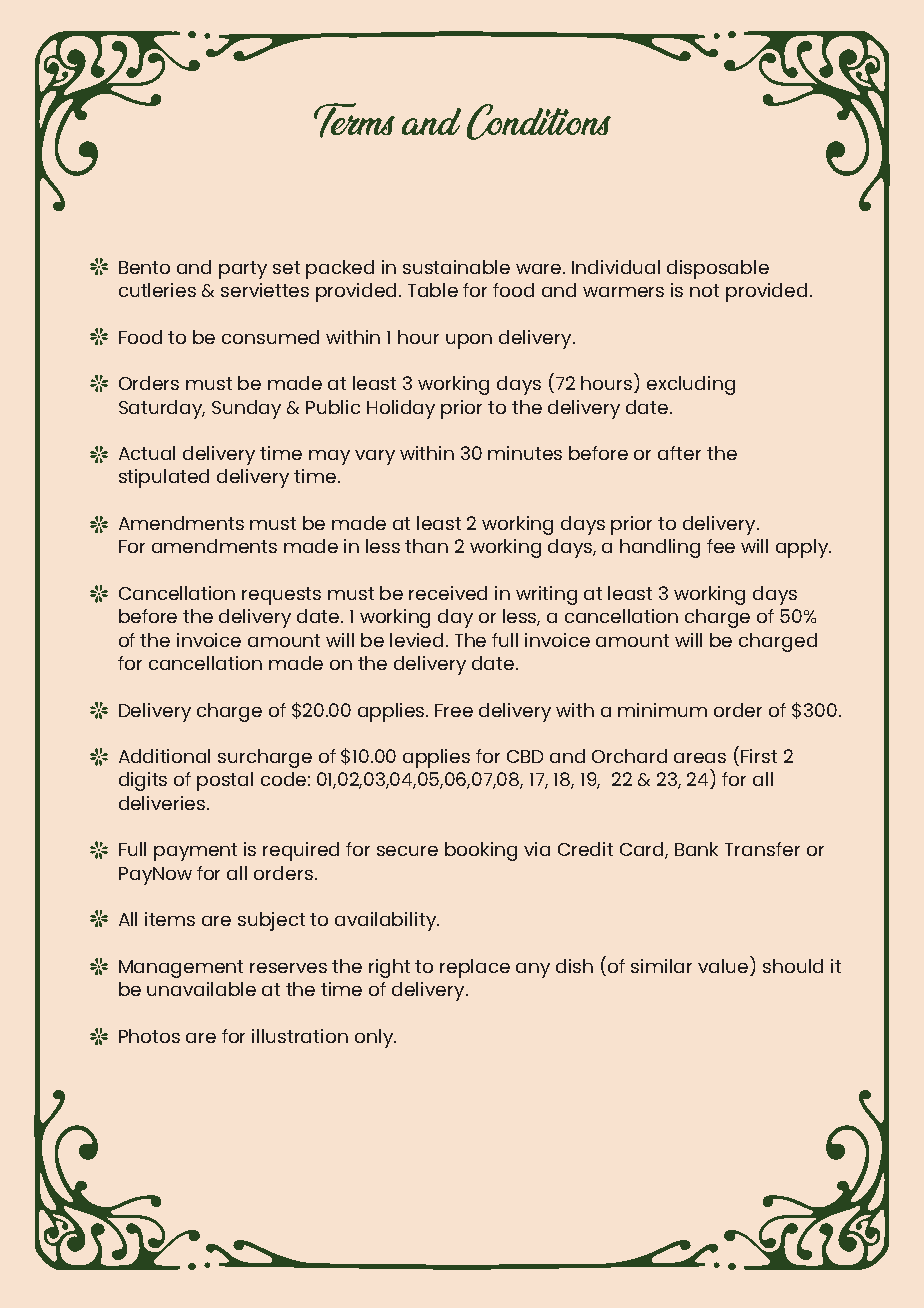  Describe the element at coordinates (539, 122) in the image. I see `Conditions` at that location.
